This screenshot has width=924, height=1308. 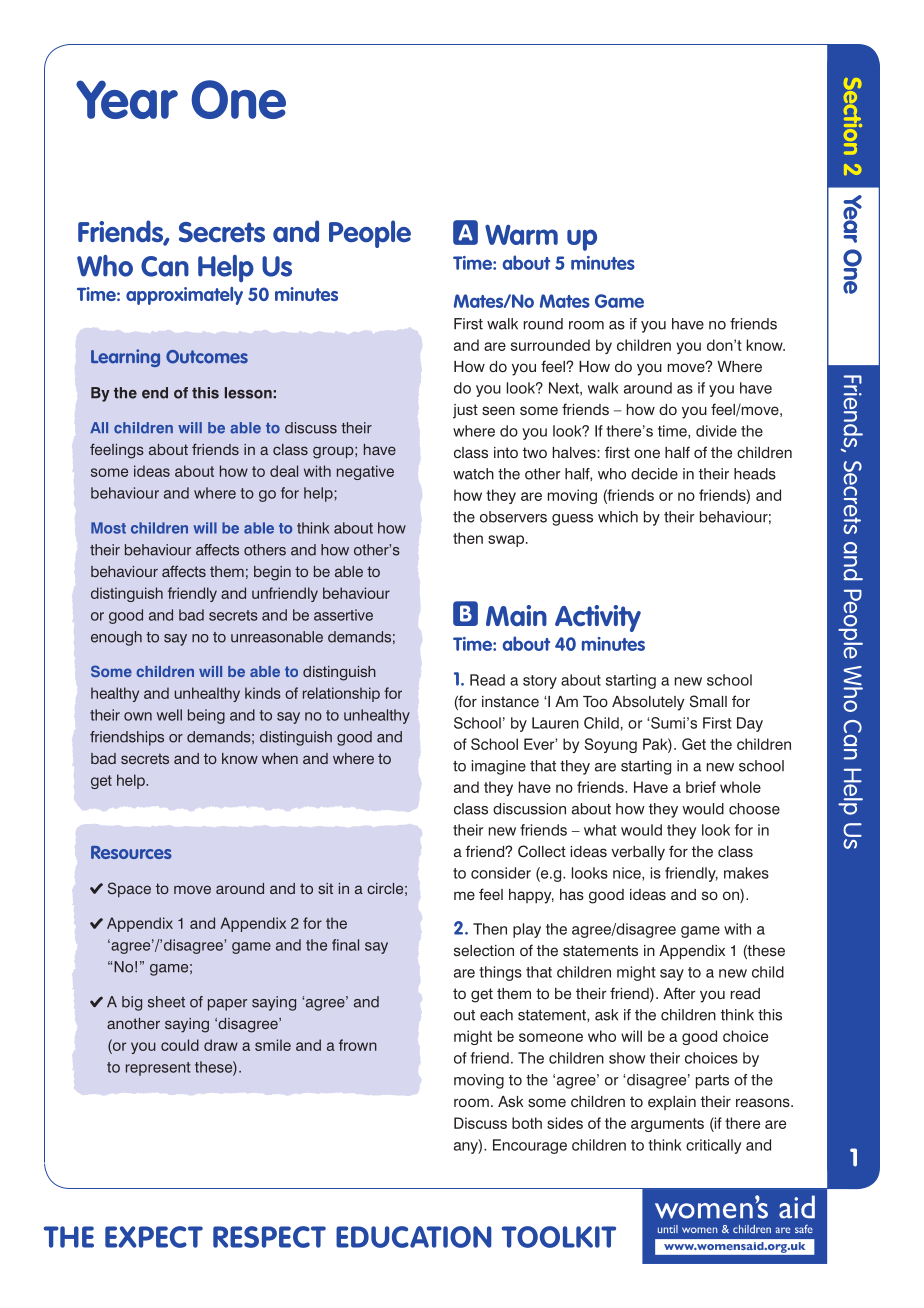 What do you see at coordinates (116, 638) in the screenshot?
I see `enough` at bounding box center [116, 638].
